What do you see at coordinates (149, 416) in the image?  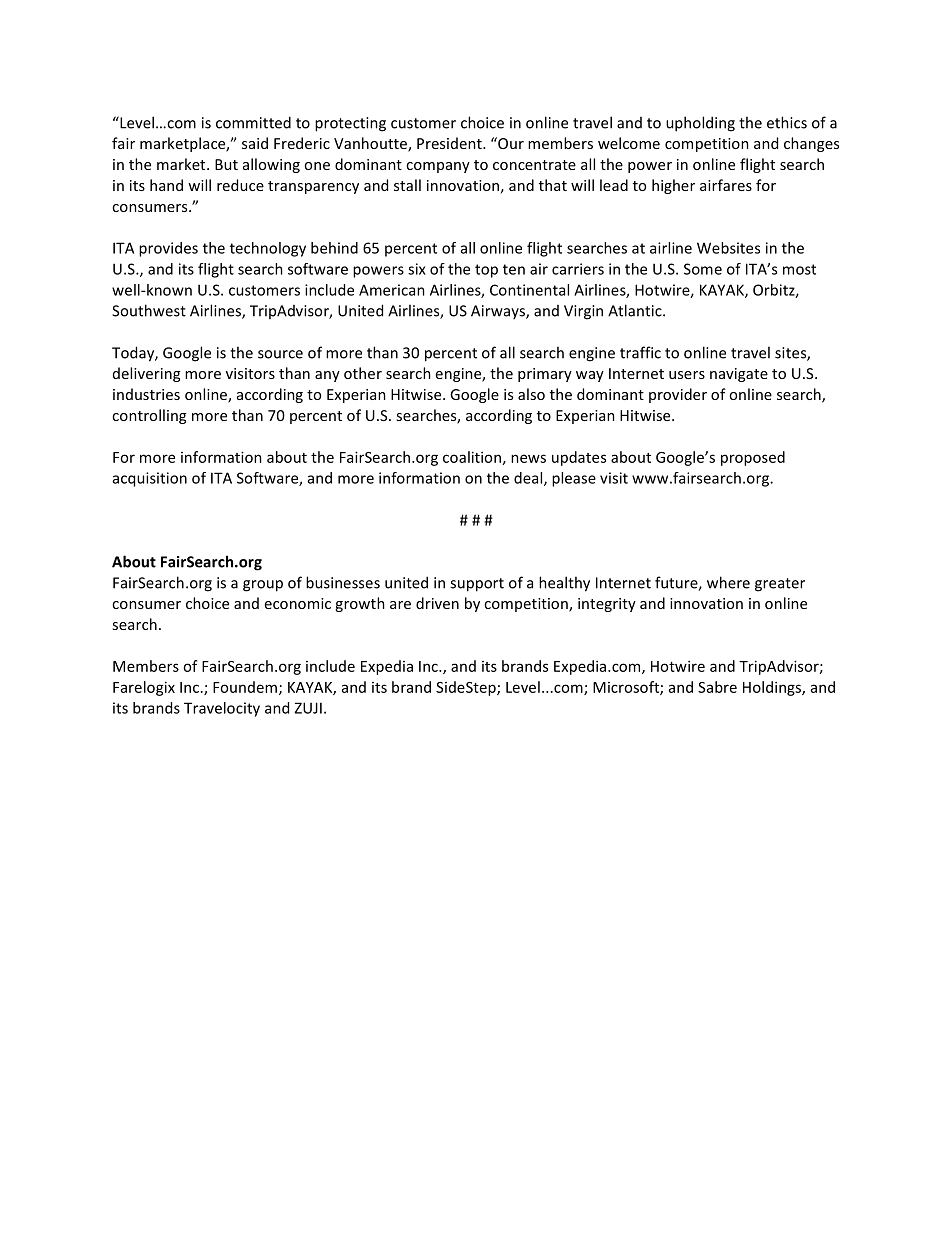 I see `controlling` at bounding box center [149, 416].
